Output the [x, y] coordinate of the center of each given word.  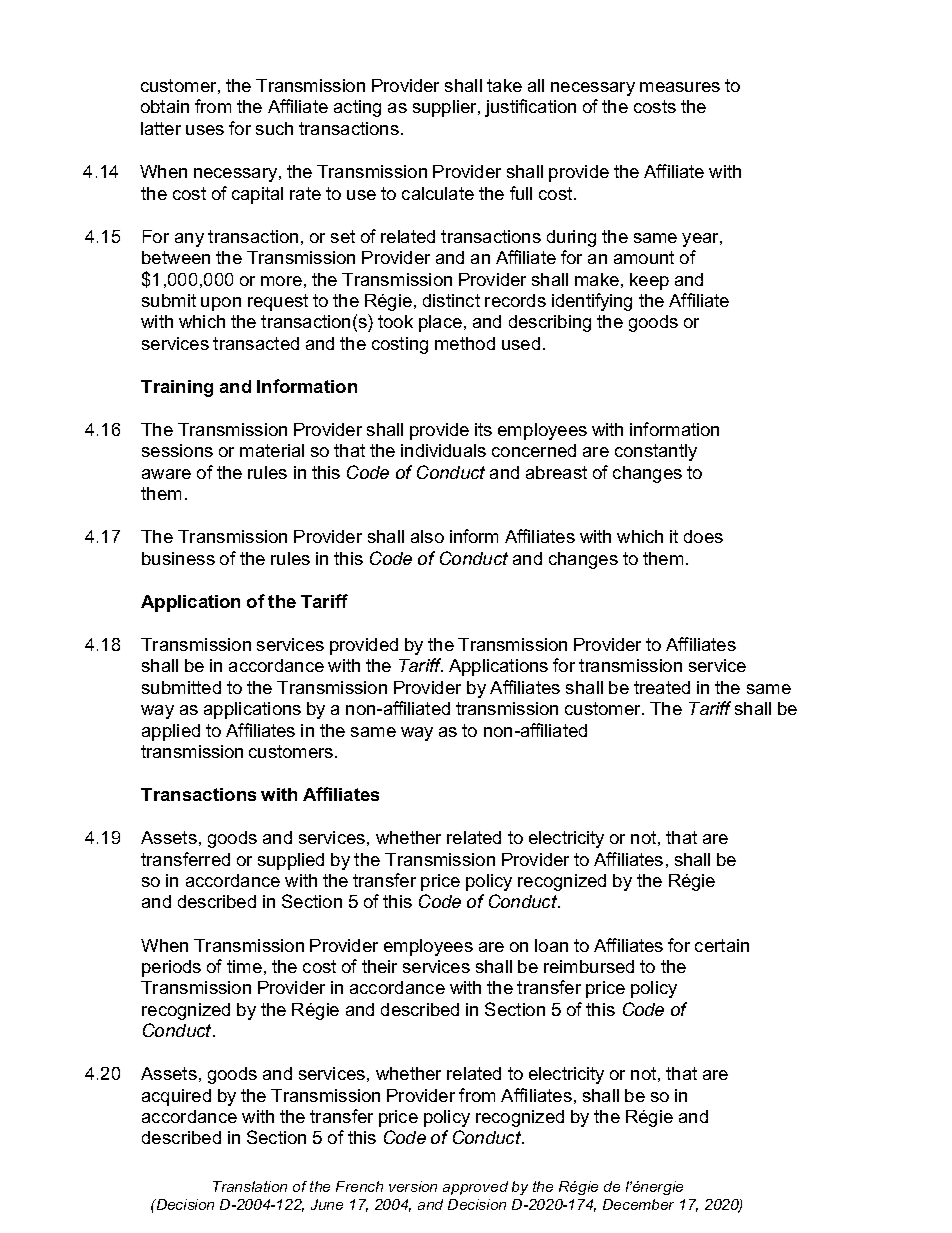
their [379, 966]
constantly [656, 452]
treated [662, 687]
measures [680, 87]
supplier [446, 108]
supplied [291, 861]
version [413, 1186]
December [638, 1204]
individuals [443, 450]
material [272, 450]
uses [205, 130]
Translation [250, 1186]
